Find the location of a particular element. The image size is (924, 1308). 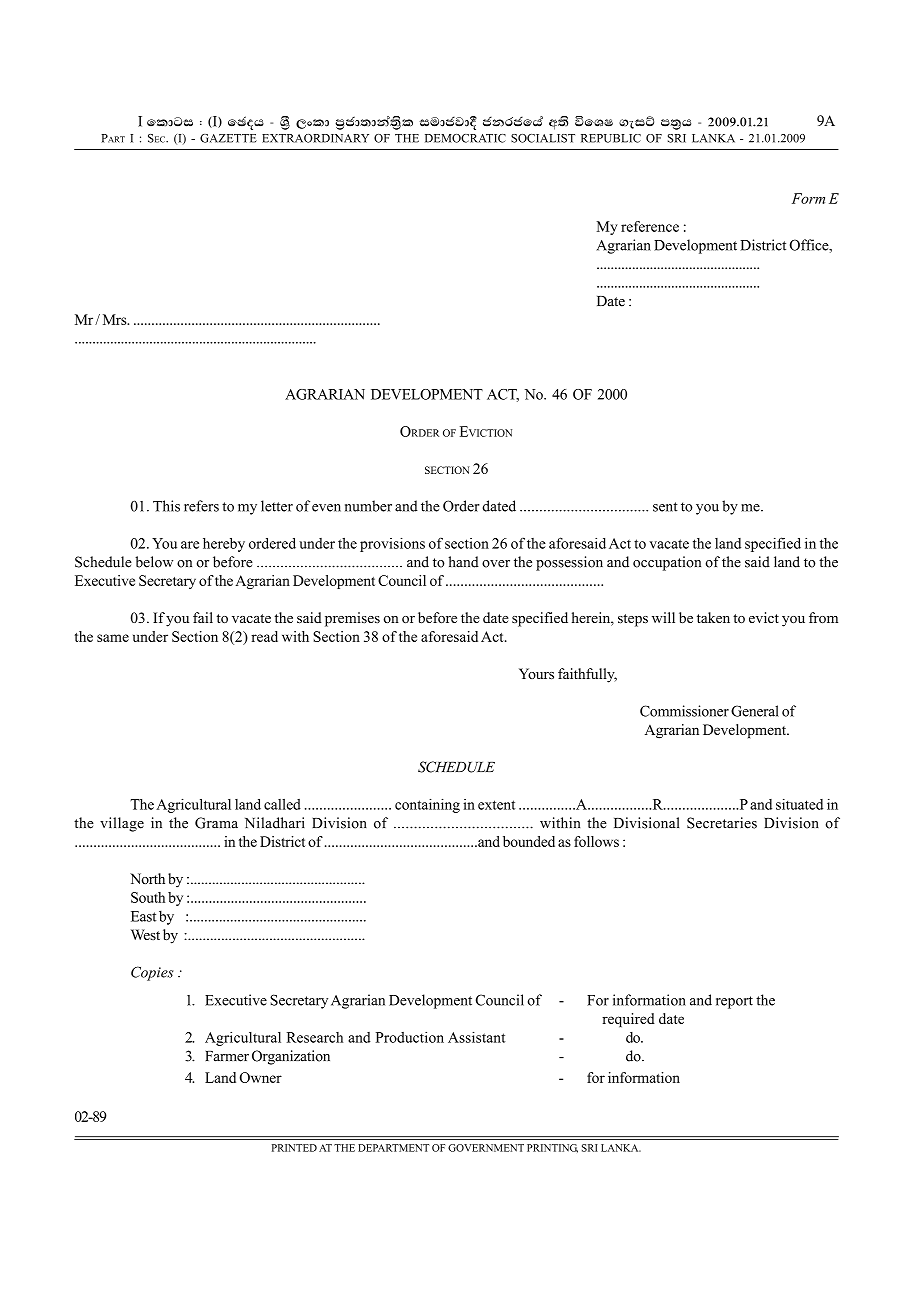

extent is located at coordinates (496, 805).
